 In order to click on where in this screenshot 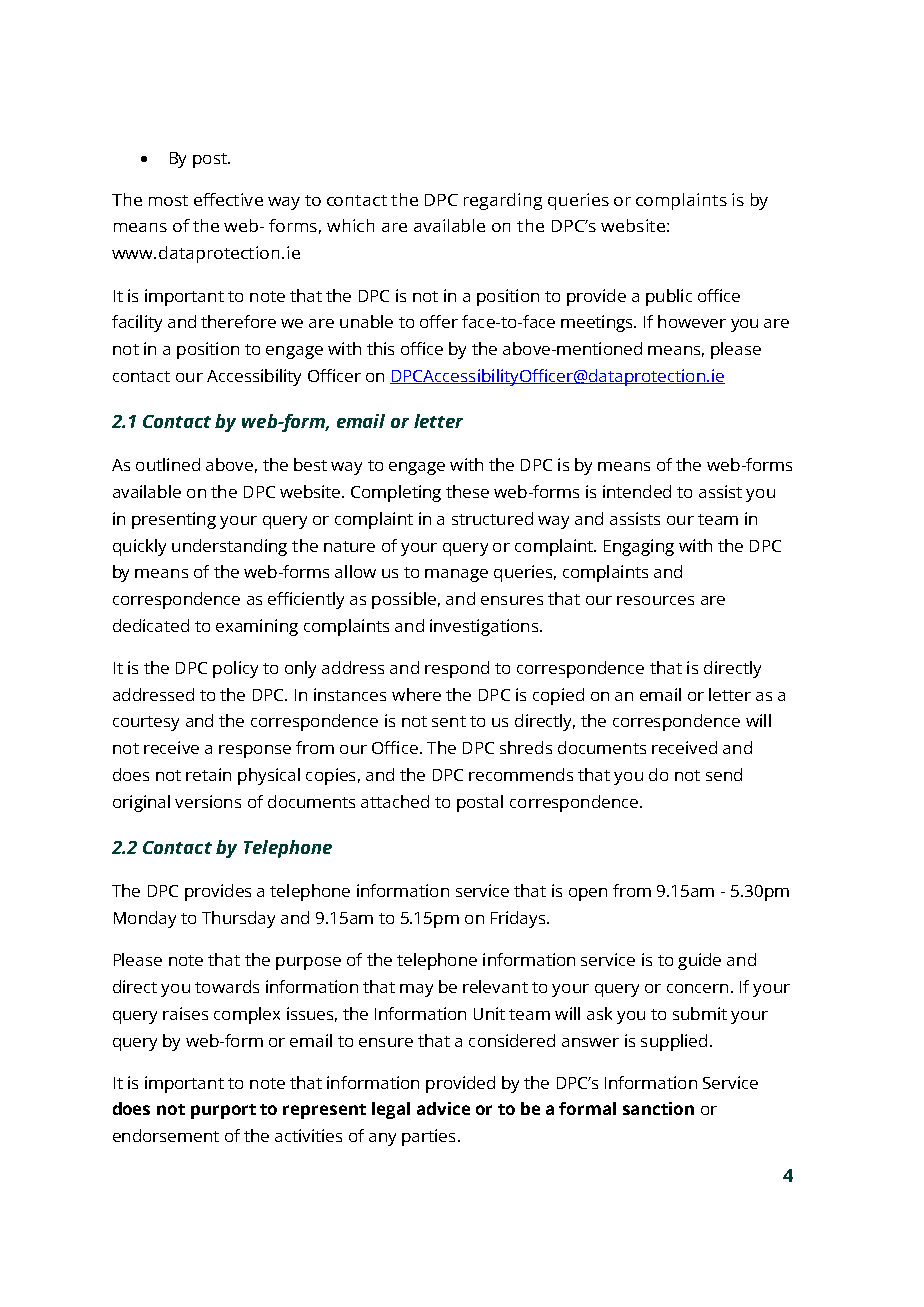, I will do `click(416, 694)`.
